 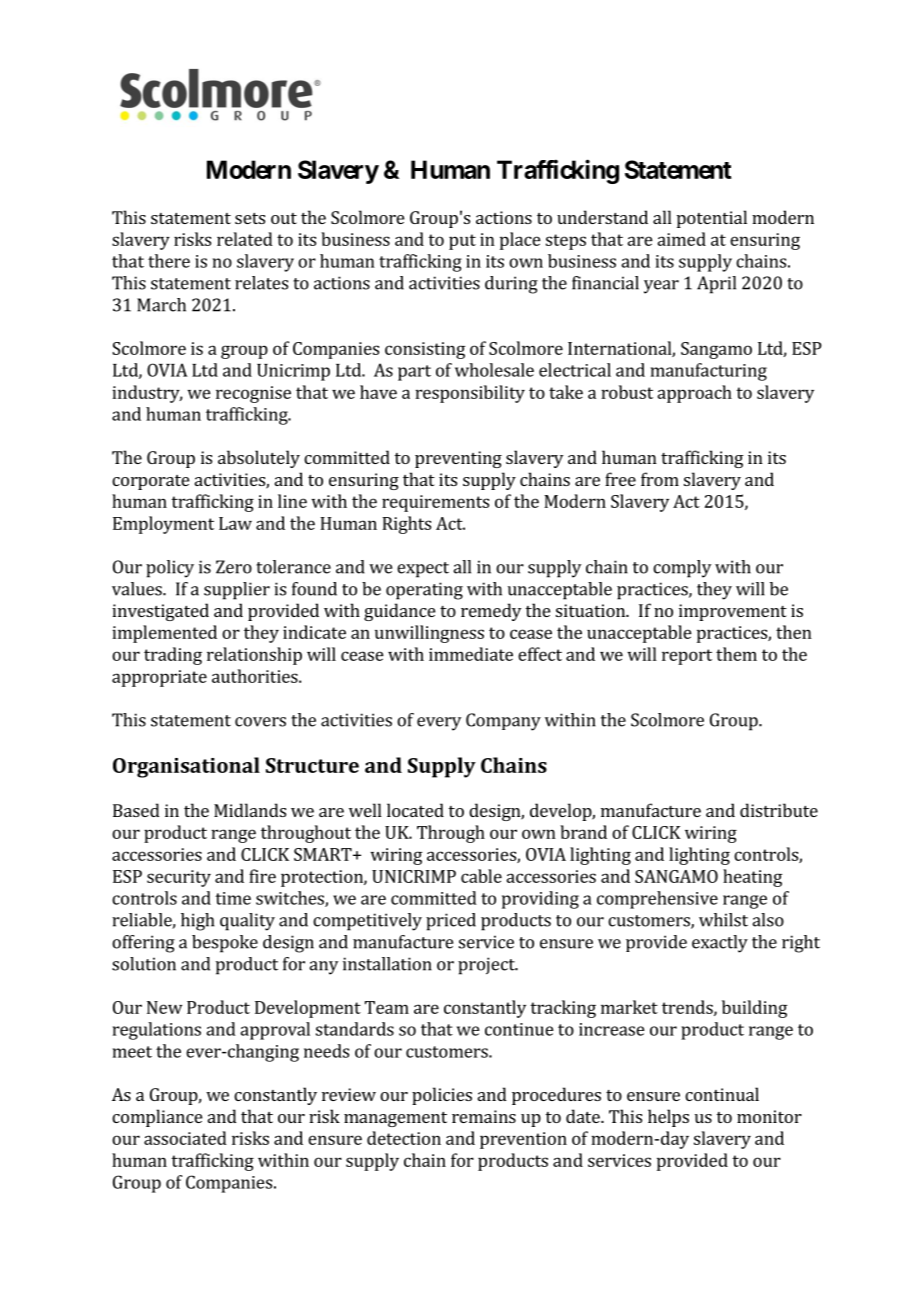 What do you see at coordinates (173, 656) in the screenshot?
I see `trading` at bounding box center [173, 656].
